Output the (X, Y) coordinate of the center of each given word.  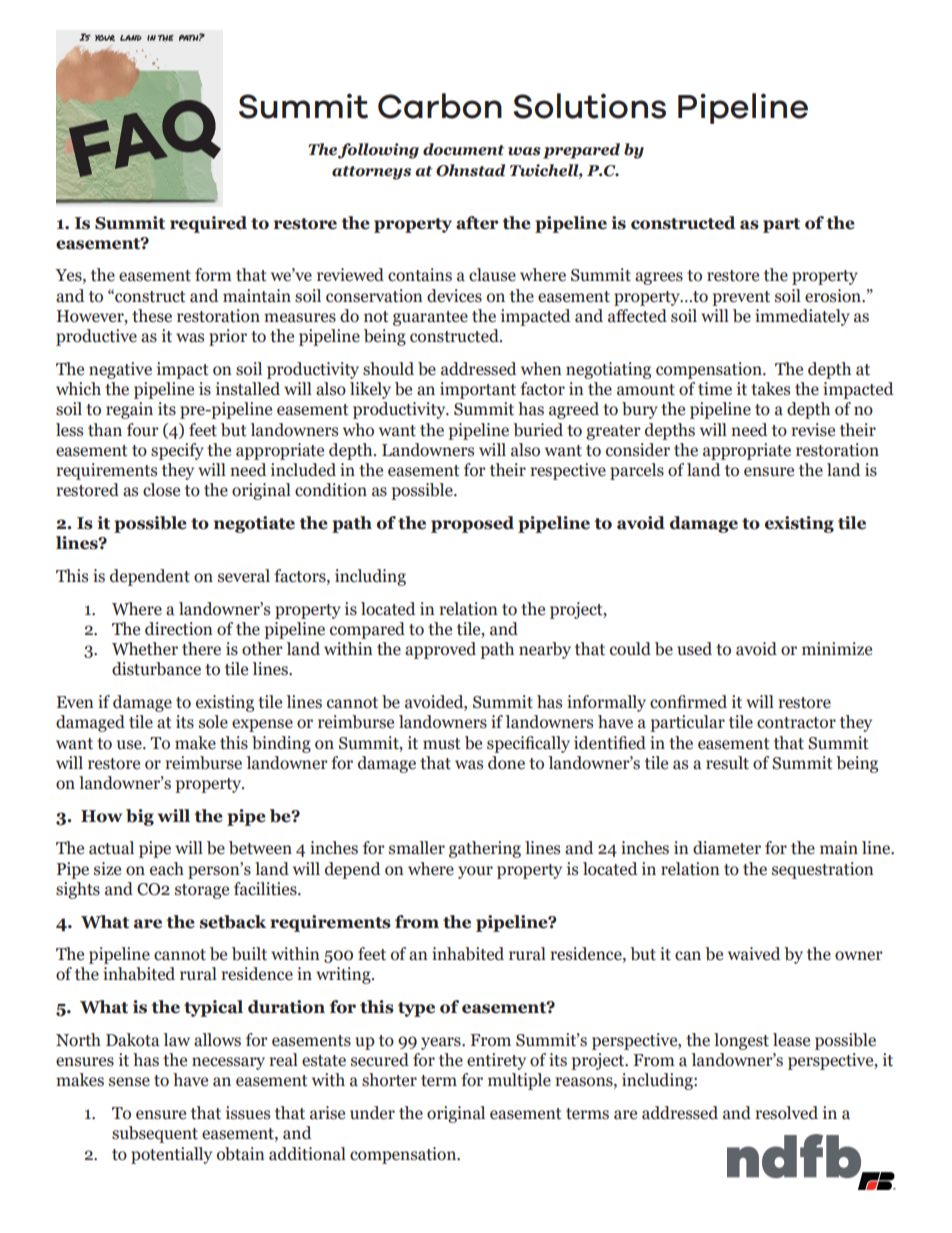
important (478, 390)
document (463, 149)
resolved (786, 1113)
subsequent (155, 1134)
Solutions (589, 106)
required (208, 224)
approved (440, 650)
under (372, 1113)
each (167, 869)
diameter (727, 848)
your (475, 872)
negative (120, 370)
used (694, 649)
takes (770, 389)
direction (179, 629)
